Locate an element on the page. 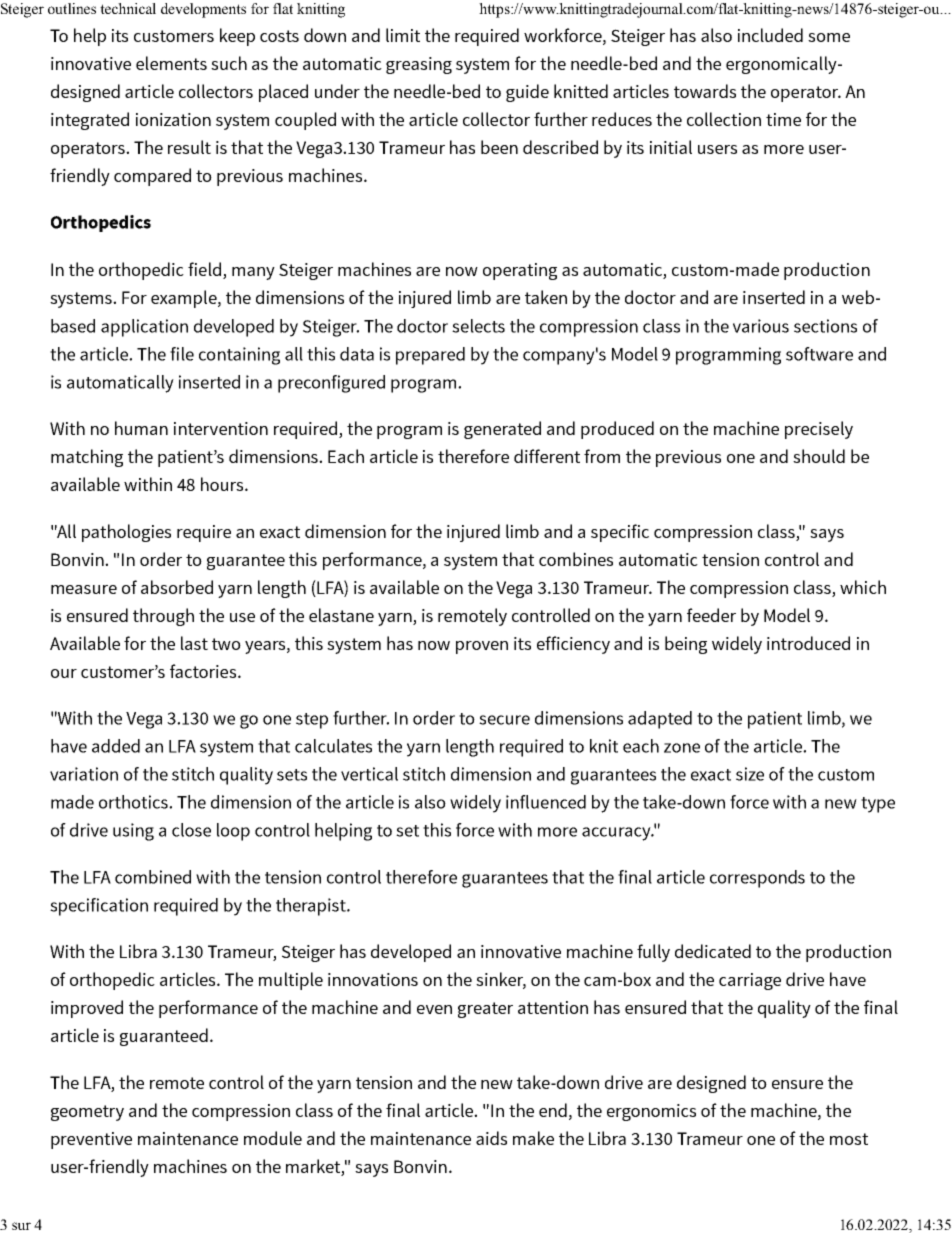 The height and width of the image is (1233, 952). close is located at coordinates (191, 830).
